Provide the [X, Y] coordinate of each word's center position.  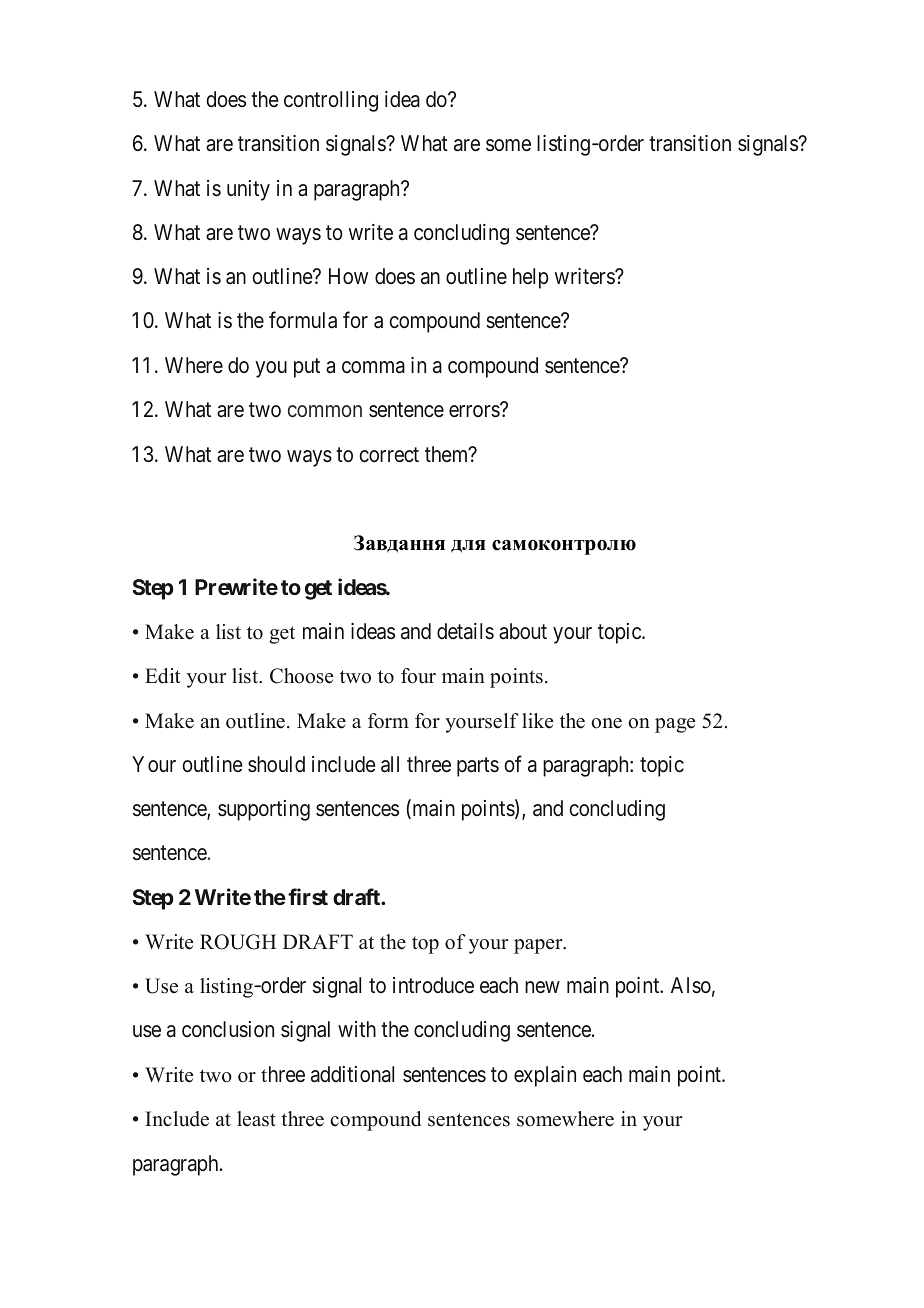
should [276, 764]
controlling [331, 101]
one [606, 723]
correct [389, 455]
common [325, 411]
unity [248, 190]
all [390, 764]
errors [474, 411]
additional [352, 1074]
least [256, 1119]
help [531, 278]
